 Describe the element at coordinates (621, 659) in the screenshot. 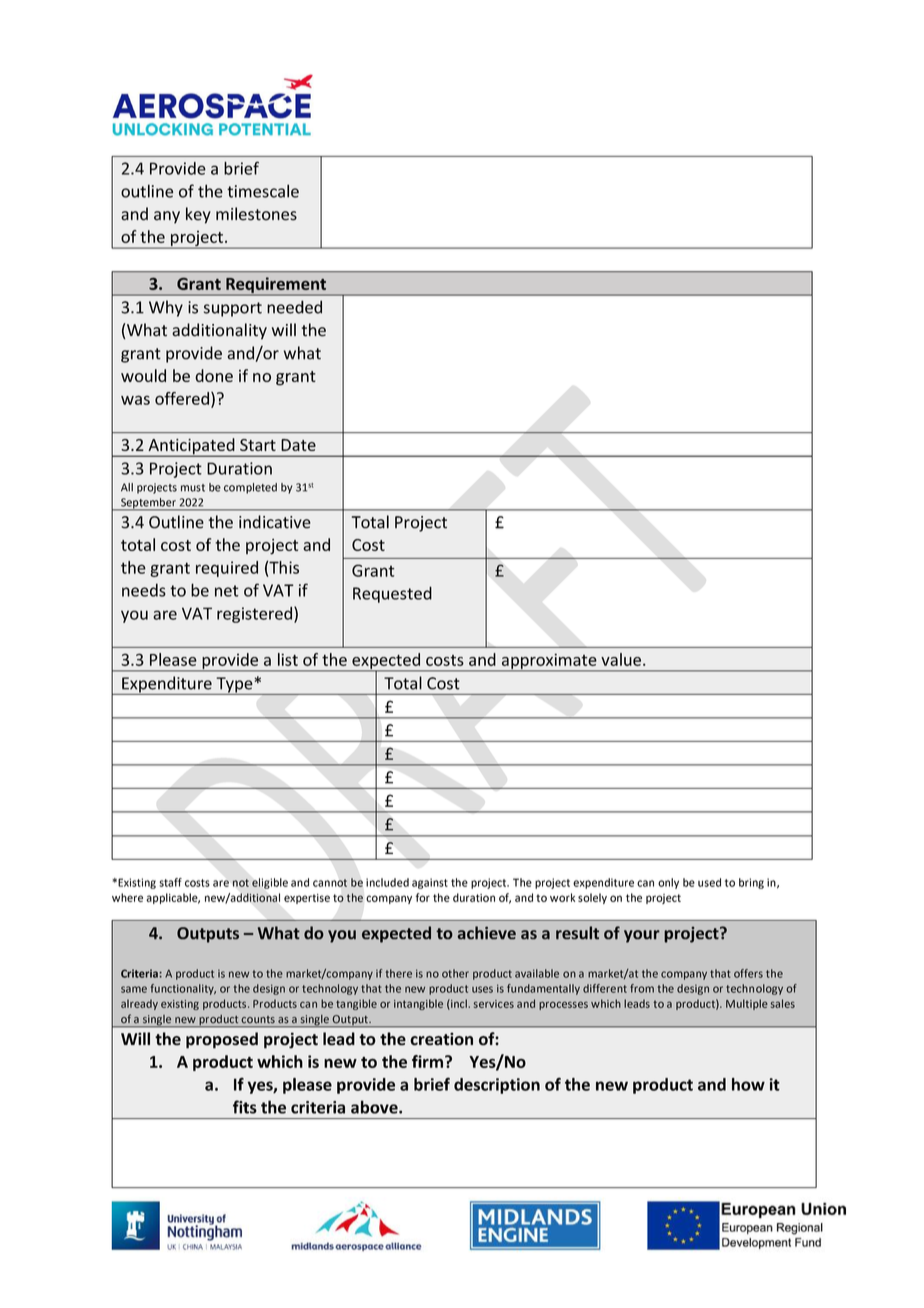

I see `value` at that location.
